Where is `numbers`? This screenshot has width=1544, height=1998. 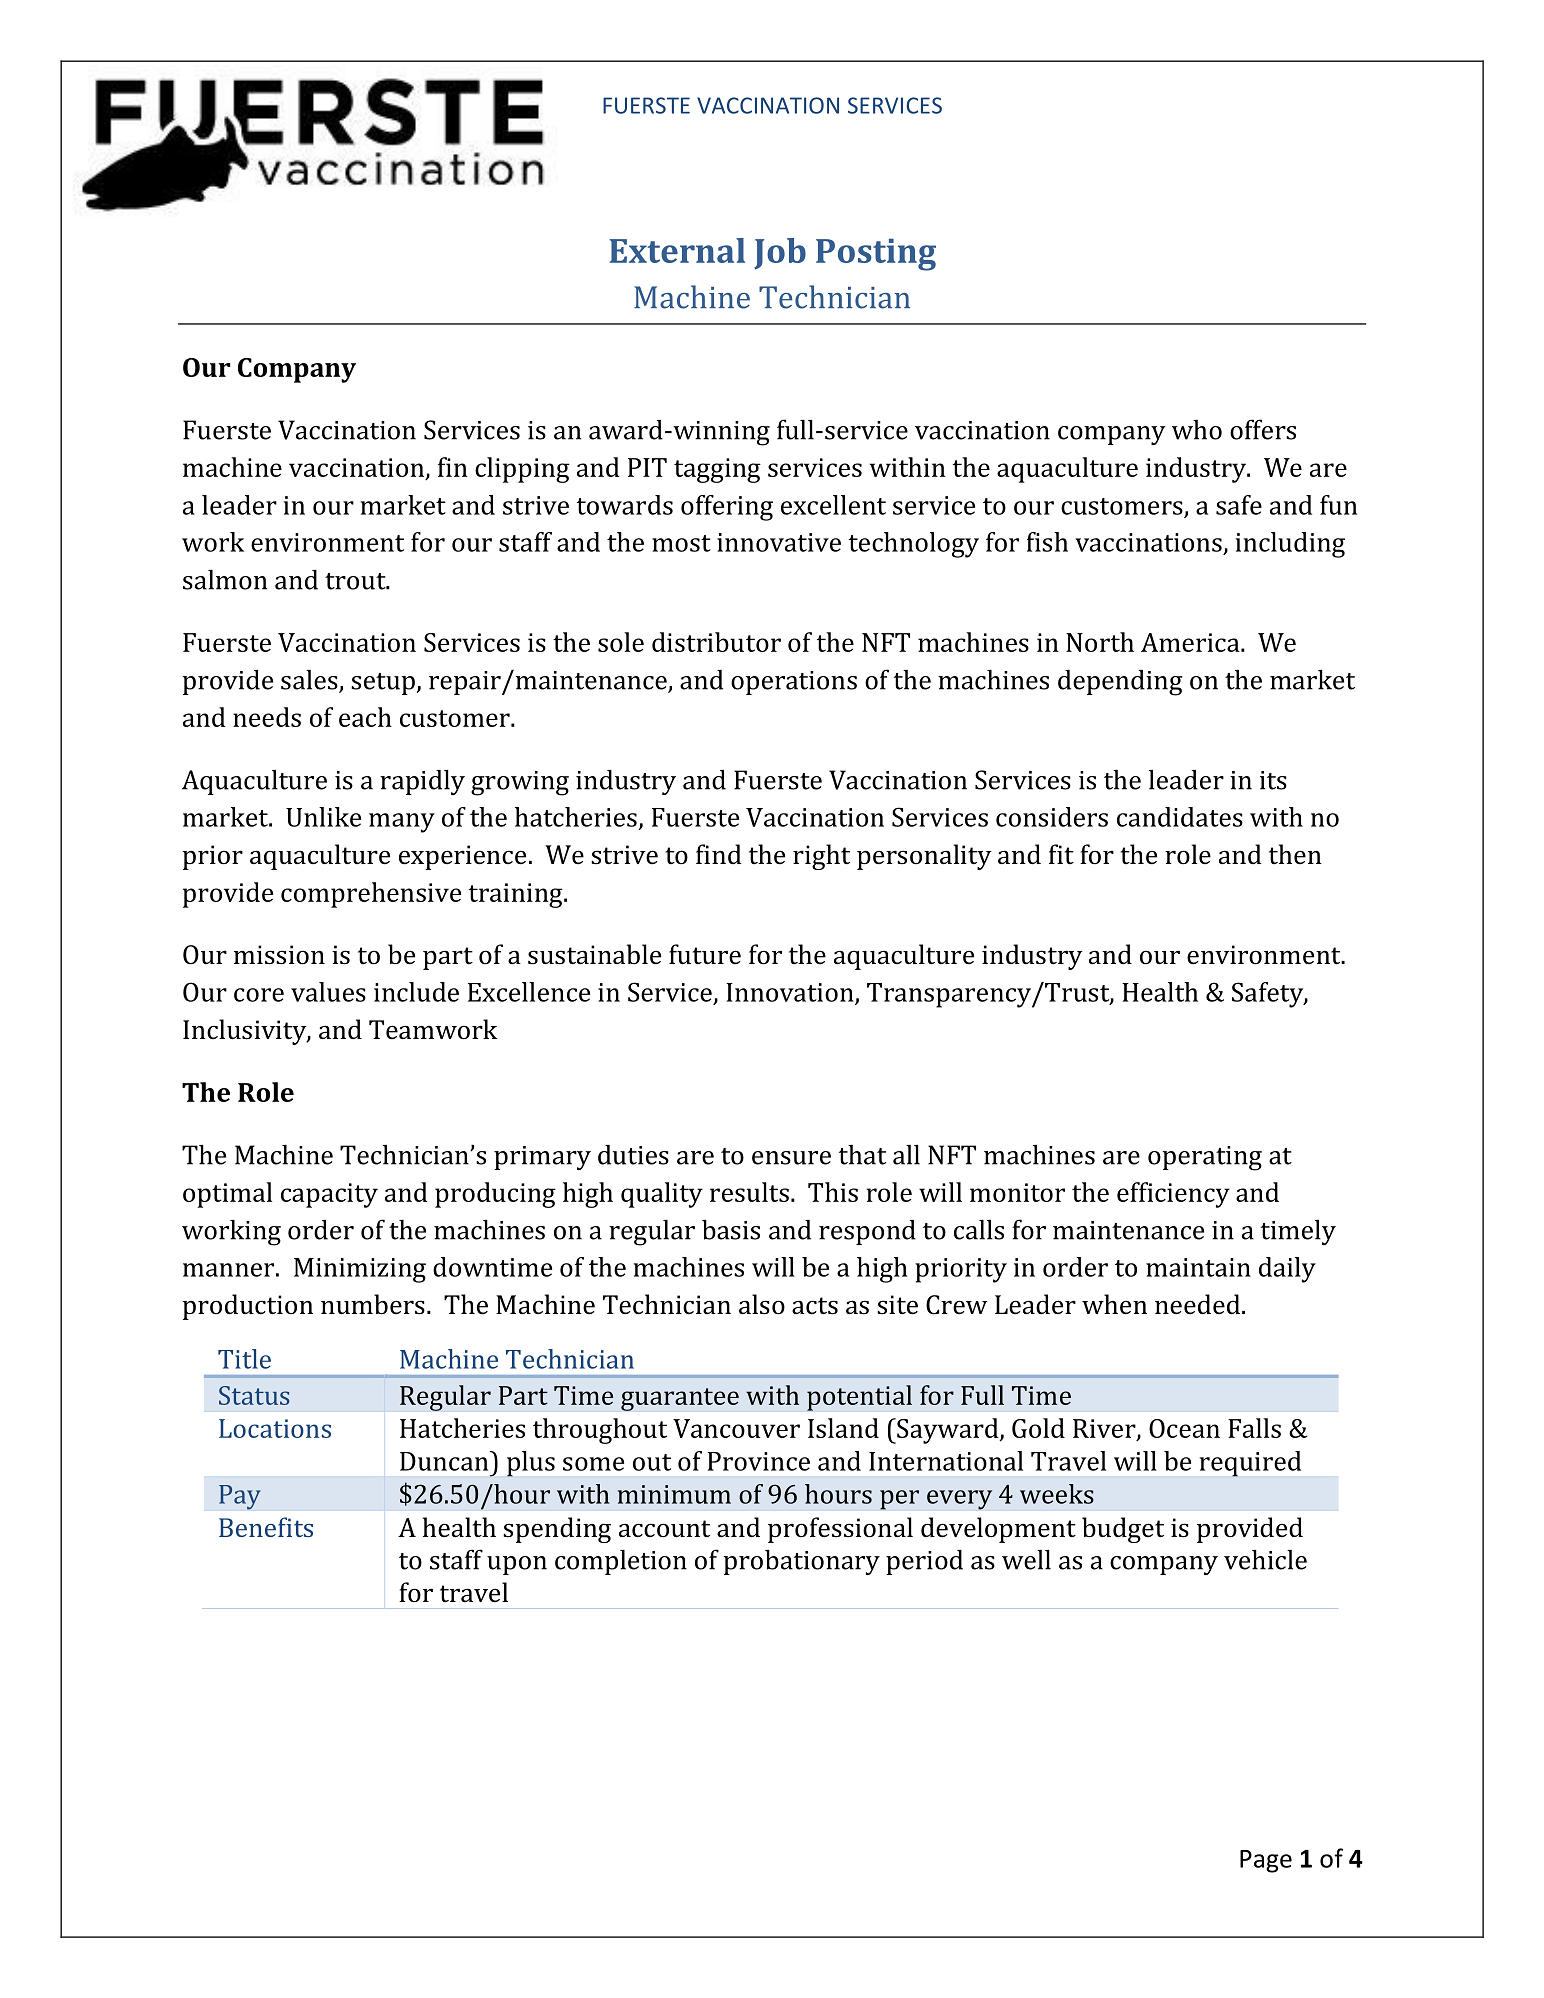 numbers is located at coordinates (373, 1304).
